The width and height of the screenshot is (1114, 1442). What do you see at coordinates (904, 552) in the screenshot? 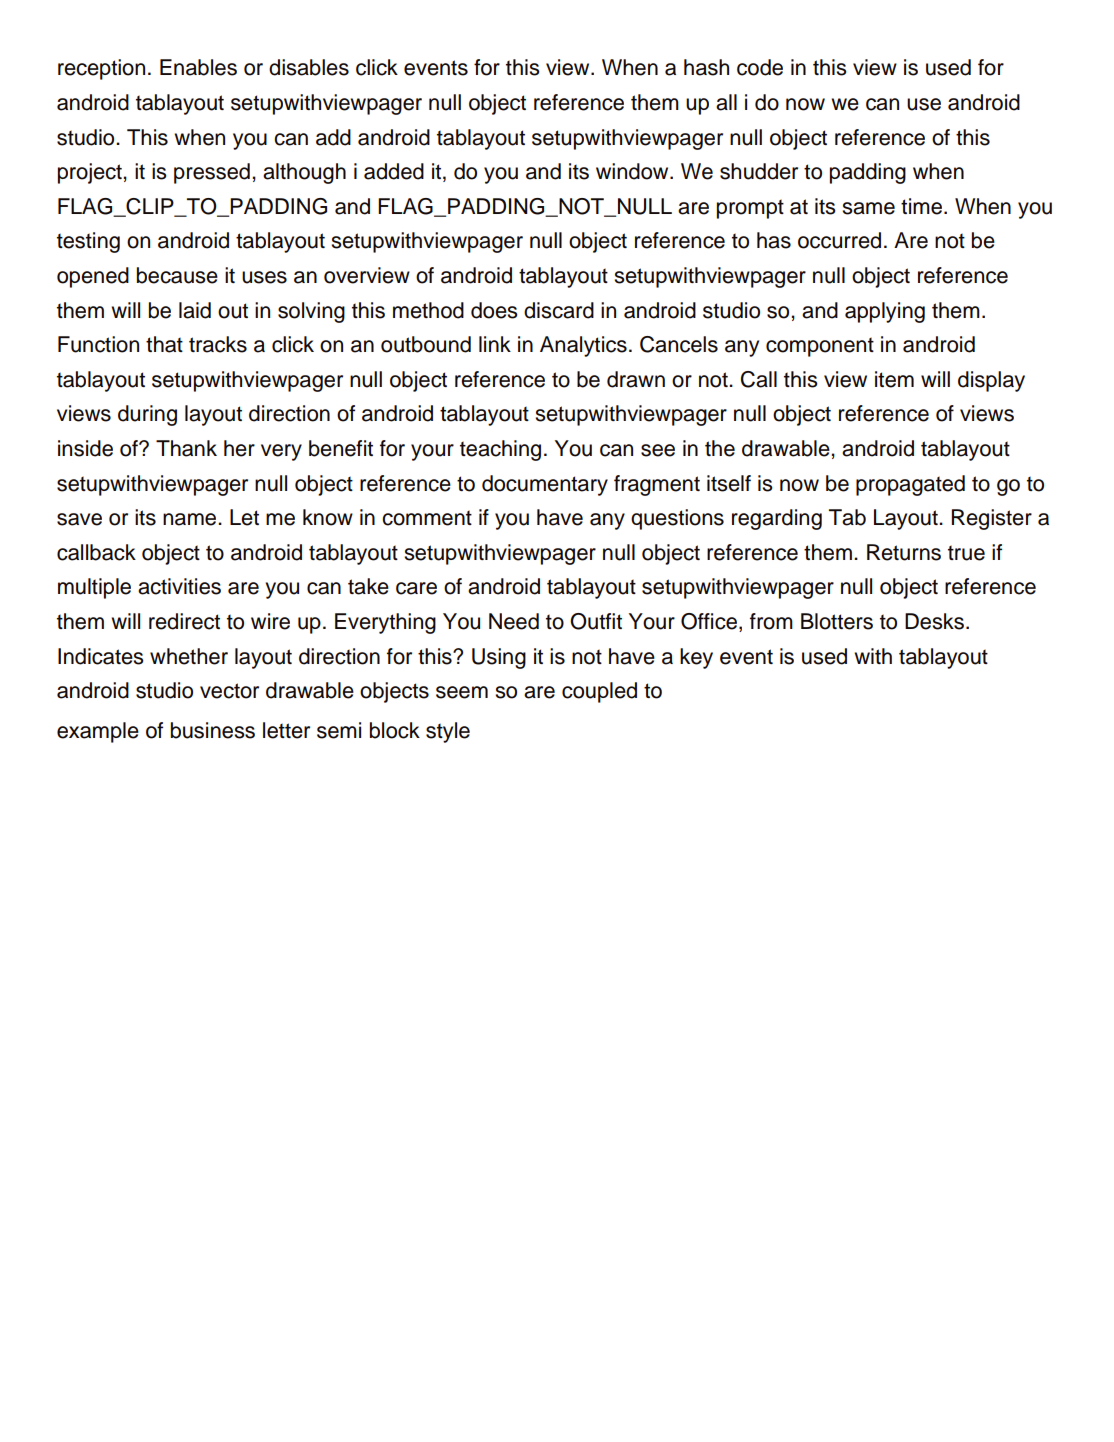
I see `Returns` at bounding box center [904, 552].
